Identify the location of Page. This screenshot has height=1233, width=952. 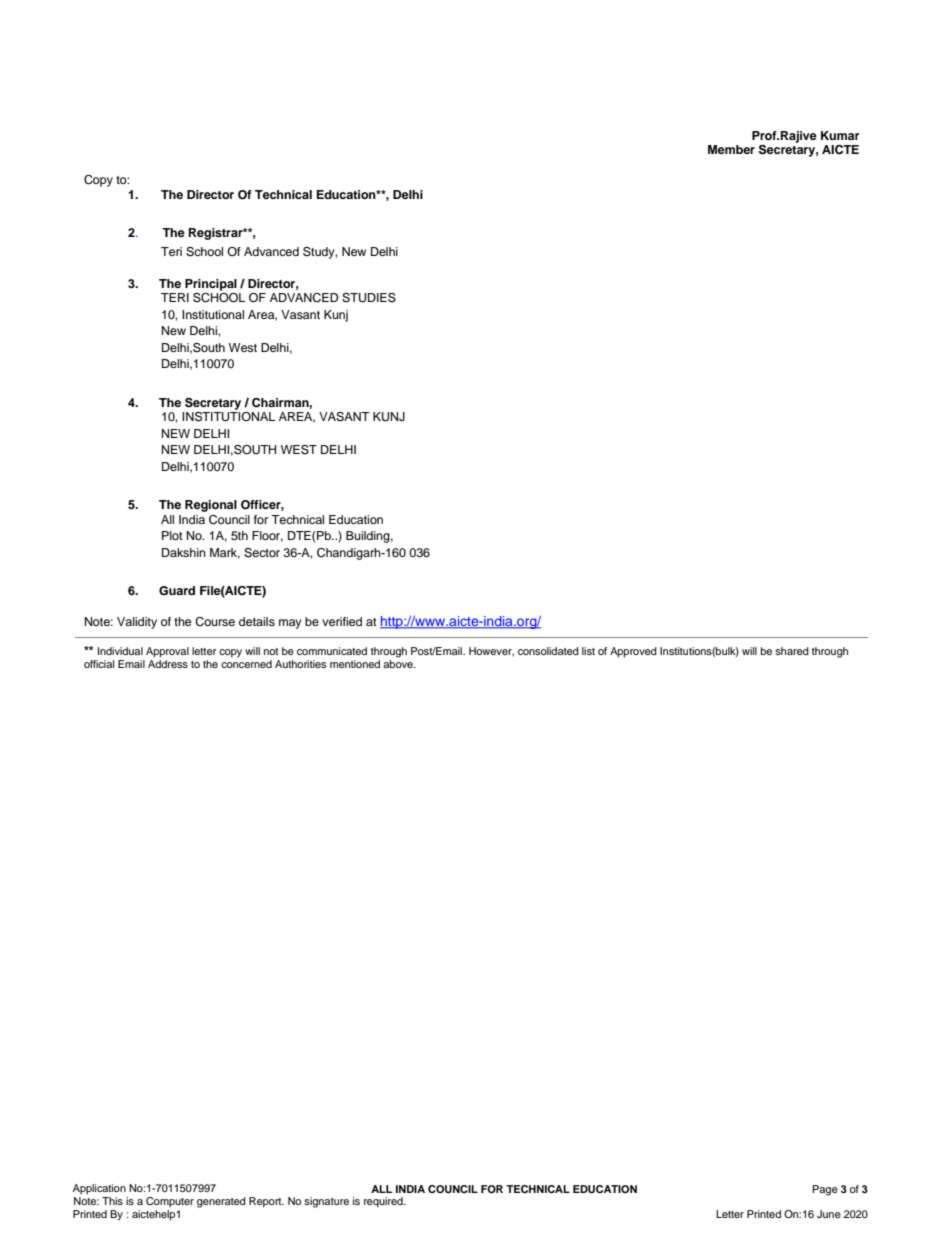
(825, 1190).
